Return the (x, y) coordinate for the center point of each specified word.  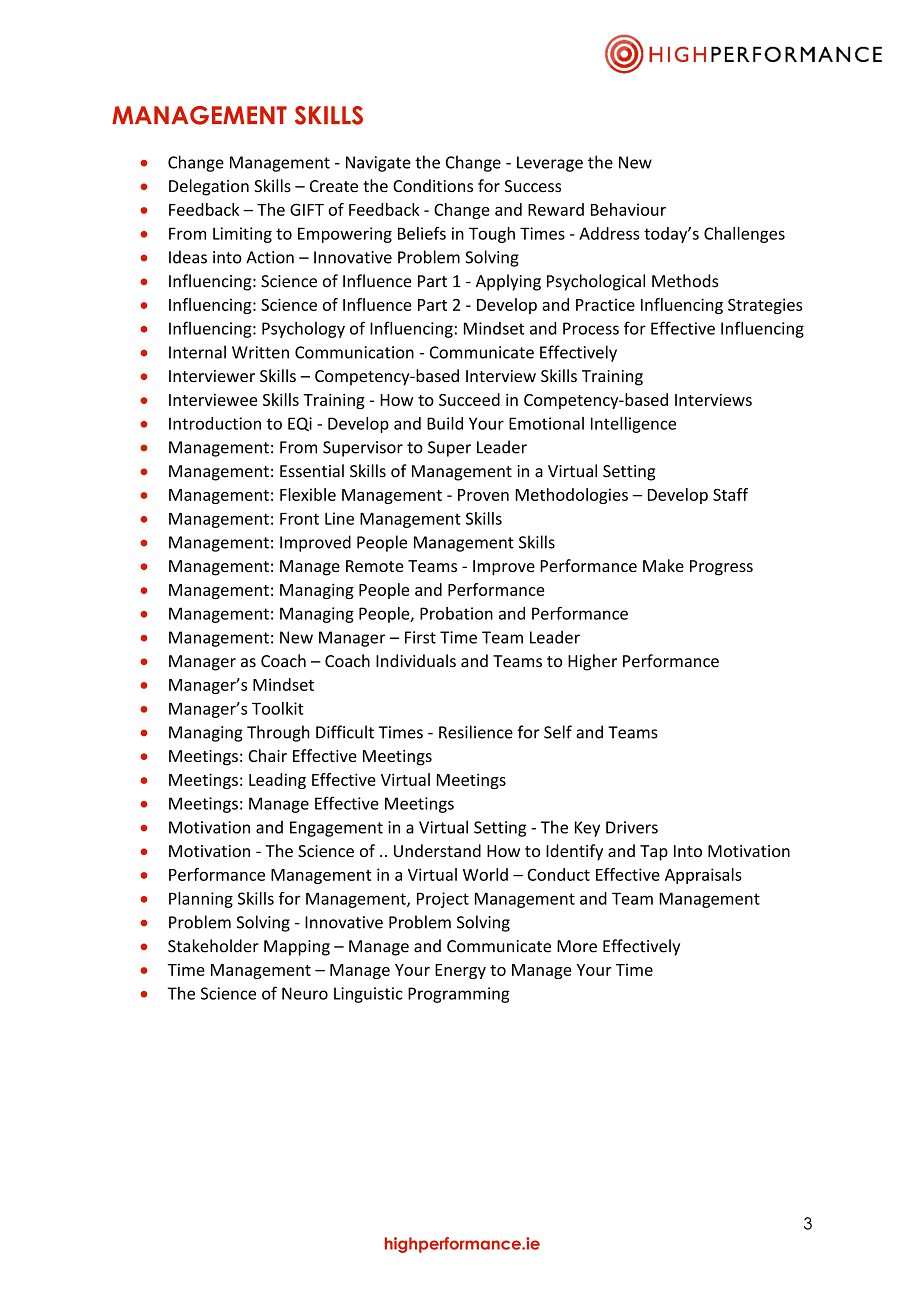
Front (299, 519)
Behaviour (628, 209)
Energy (460, 971)
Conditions (433, 186)
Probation (456, 613)
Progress (721, 568)
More (577, 946)
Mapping (297, 948)
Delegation (209, 187)
